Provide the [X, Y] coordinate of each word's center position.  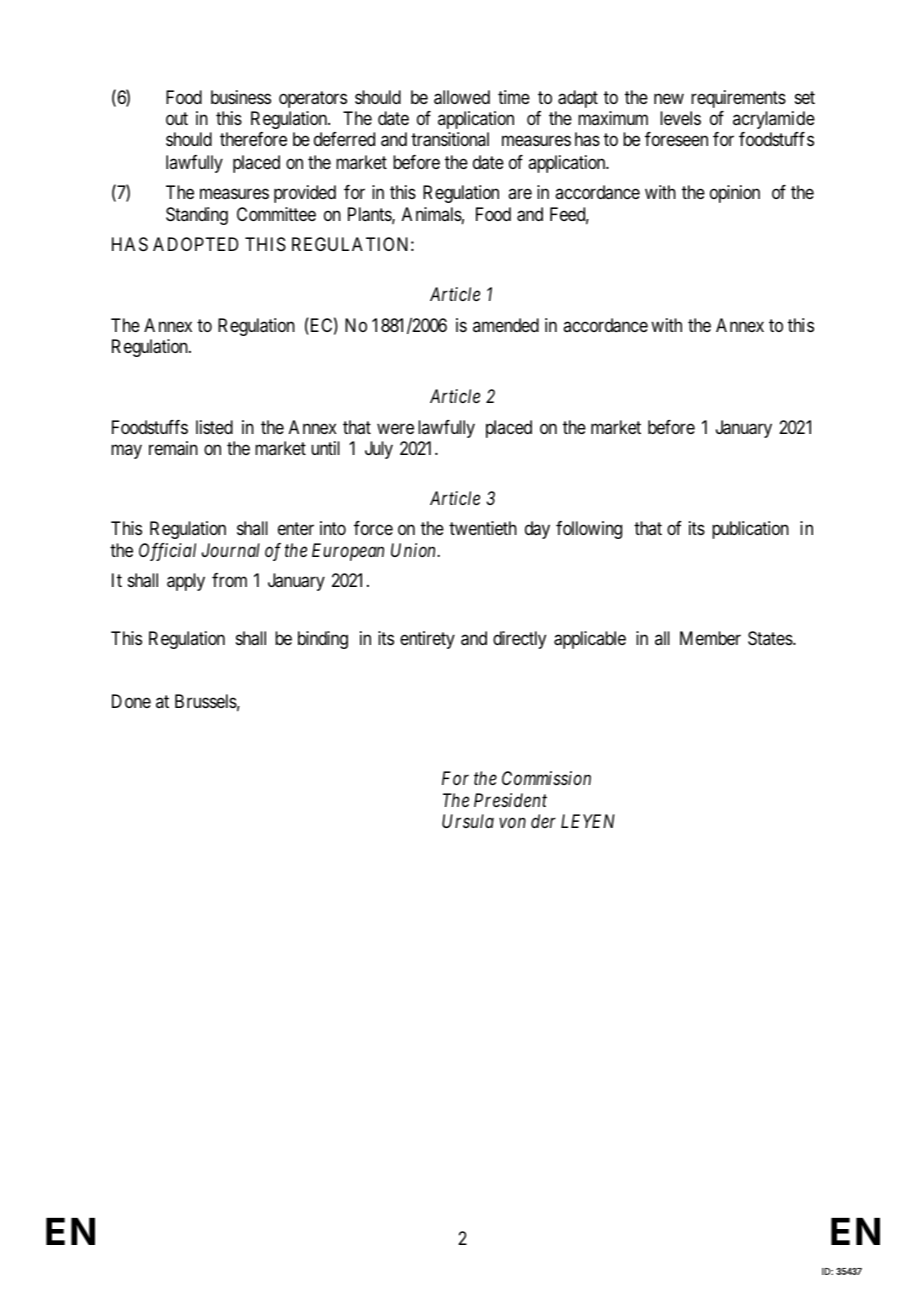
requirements [738, 99]
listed [214, 427]
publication [750, 530]
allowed [462, 97]
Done [131, 701]
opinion [735, 194]
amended [506, 325]
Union [413, 550]
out [177, 118]
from [229, 580]
